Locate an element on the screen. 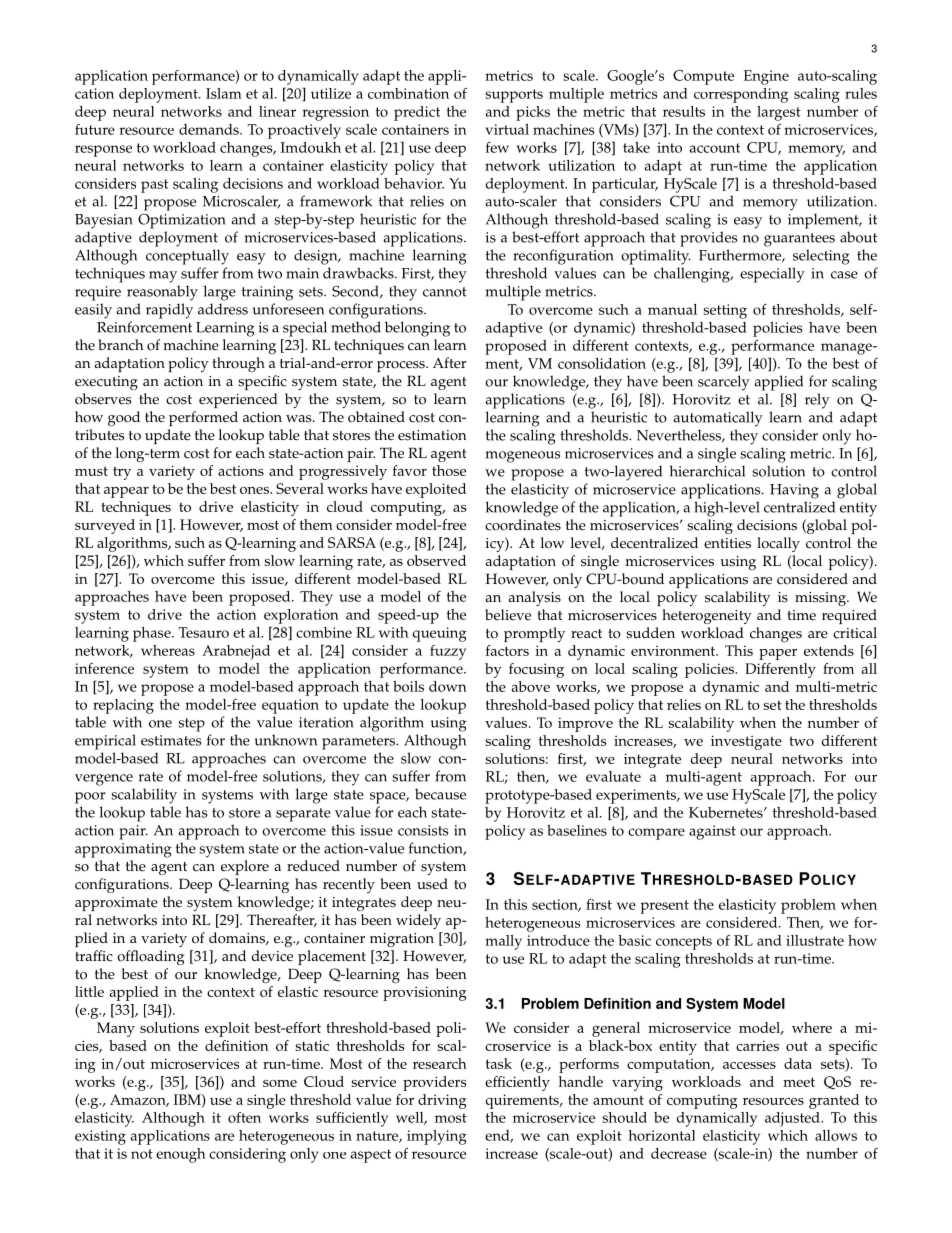 This screenshot has width=952, height=1233. implying is located at coordinates (437, 1137).
